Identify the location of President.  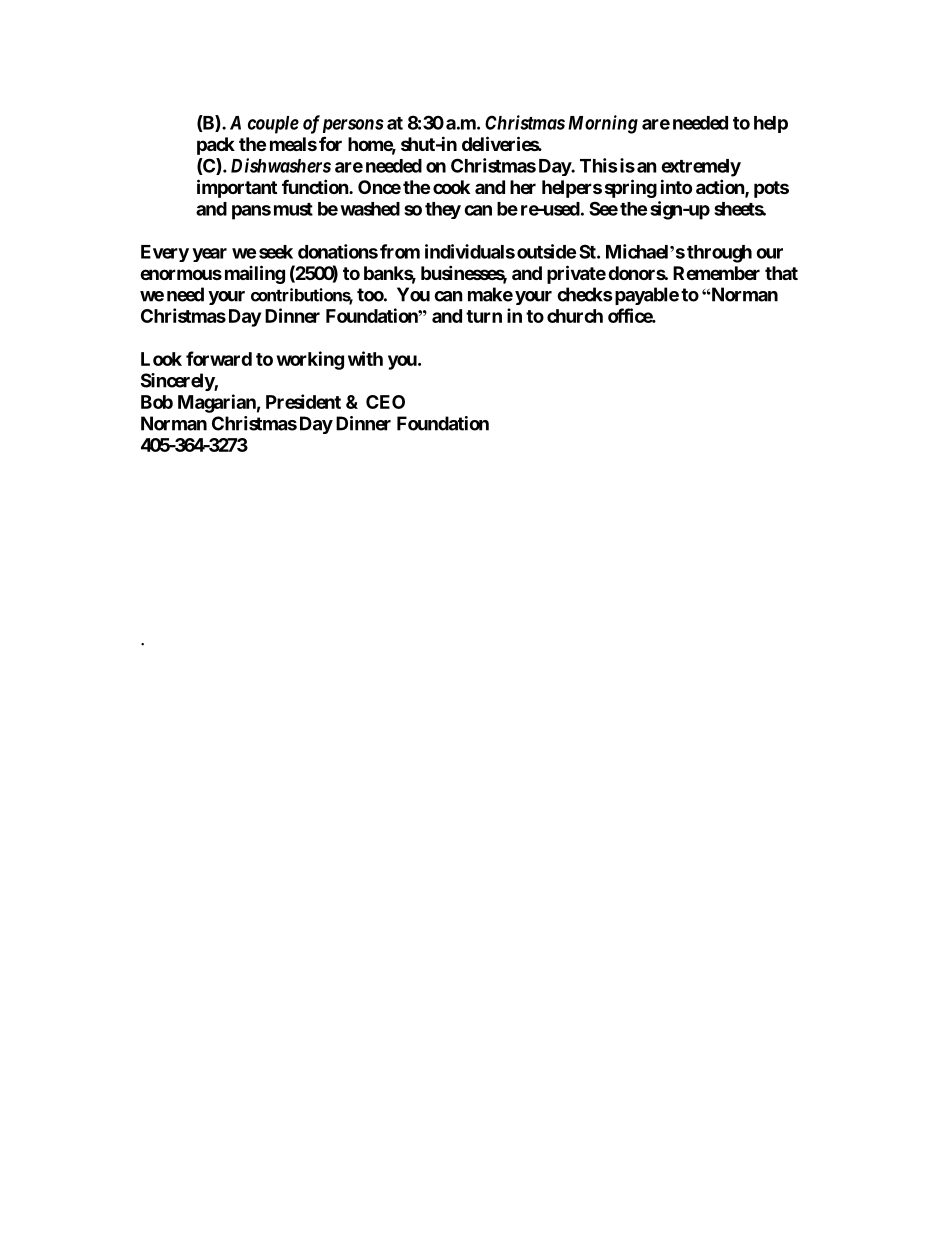
(303, 401).
